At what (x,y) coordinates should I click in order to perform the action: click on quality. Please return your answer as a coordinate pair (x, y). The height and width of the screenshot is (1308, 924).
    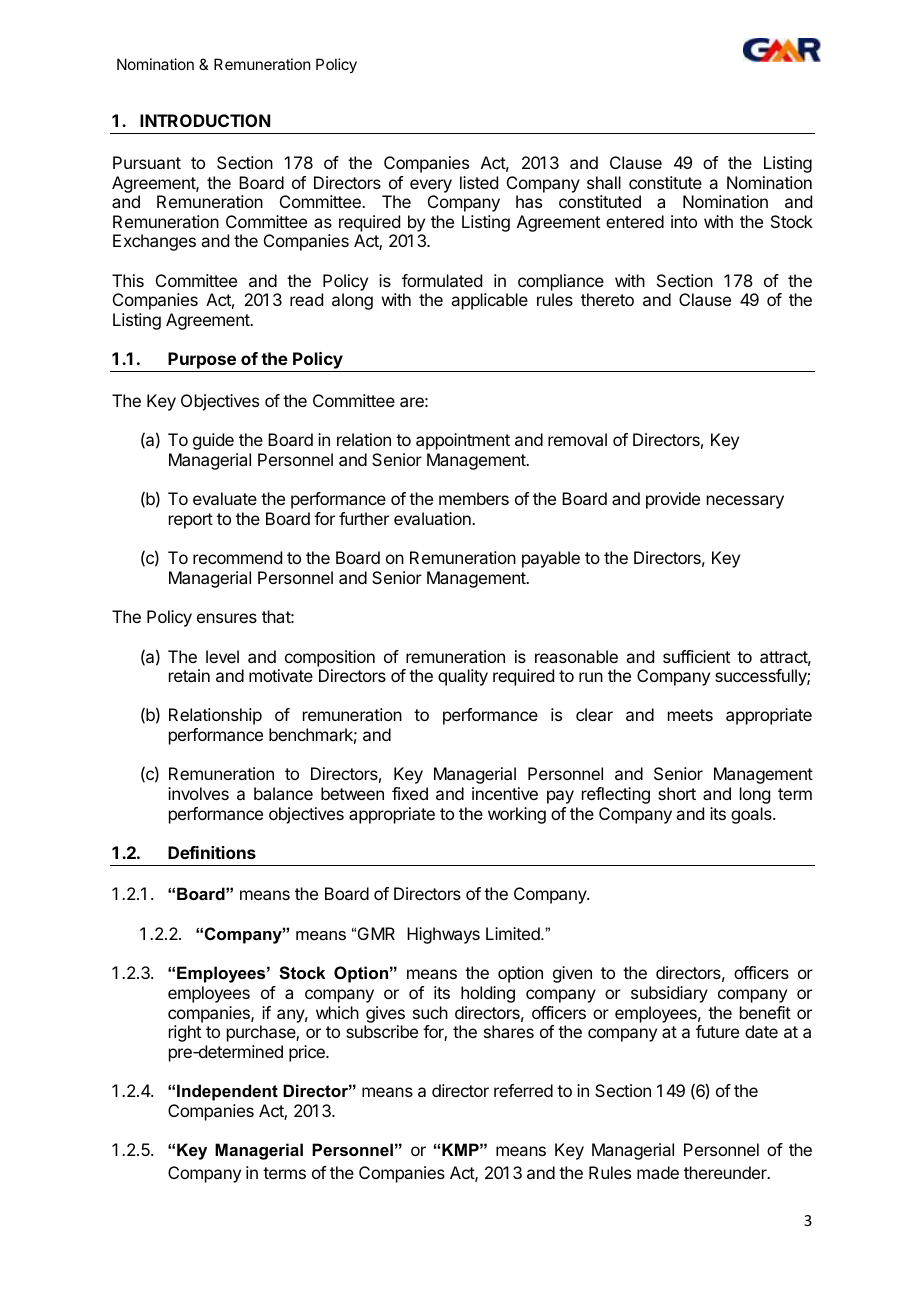
    Looking at the image, I should click on (463, 677).
